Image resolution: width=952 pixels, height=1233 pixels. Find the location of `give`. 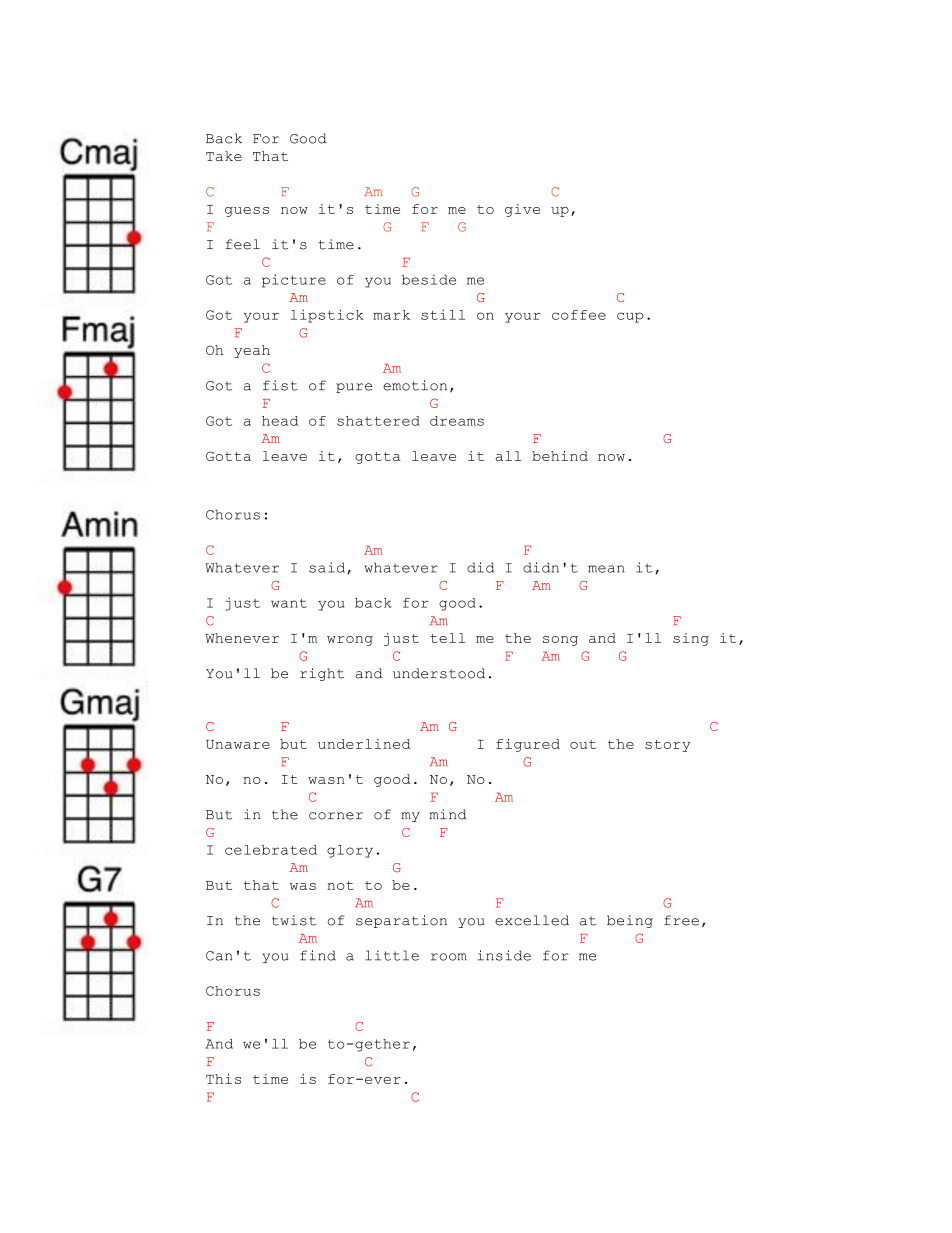

give is located at coordinates (522, 210).
